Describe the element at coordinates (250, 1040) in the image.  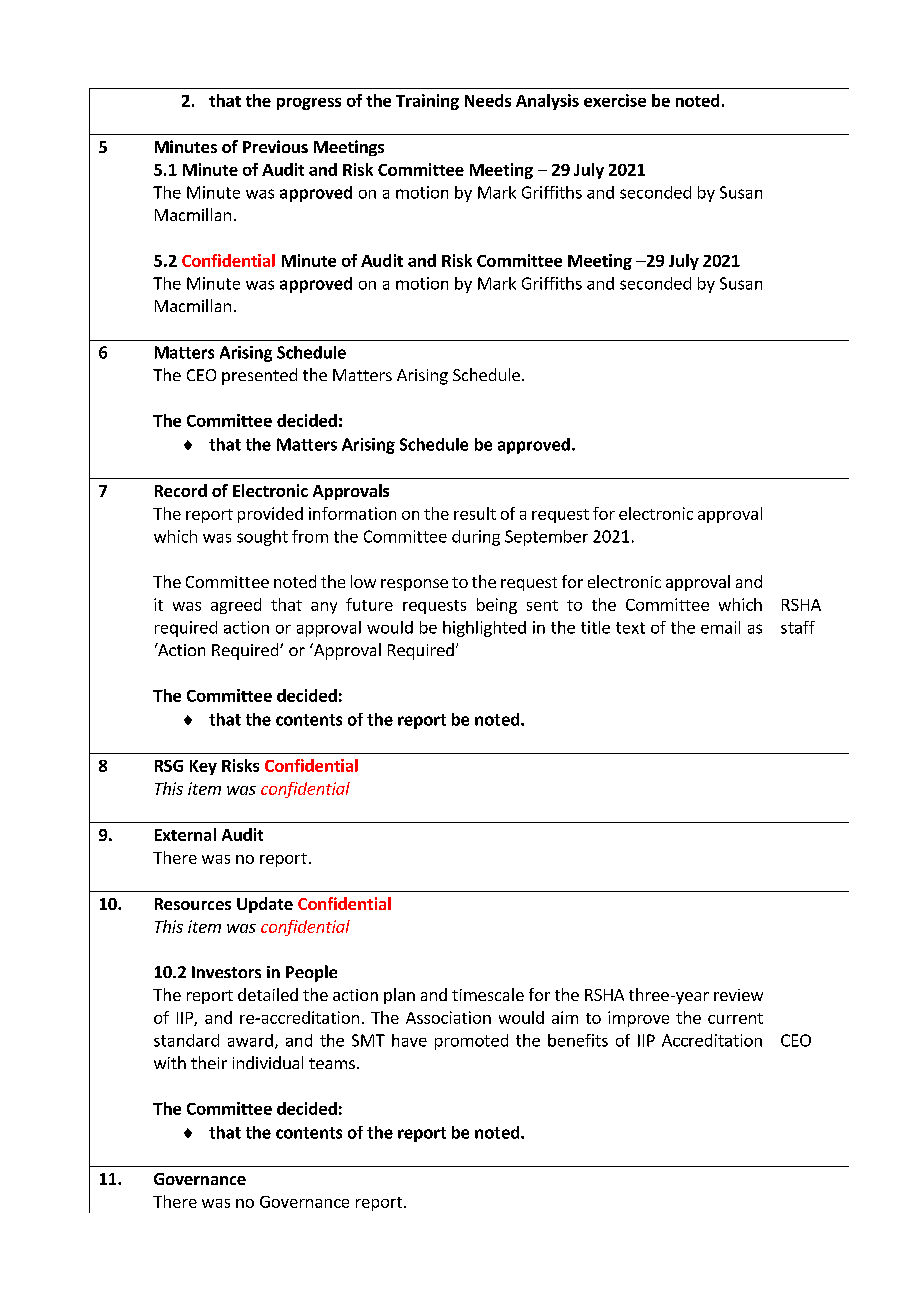
I see `award` at that location.
